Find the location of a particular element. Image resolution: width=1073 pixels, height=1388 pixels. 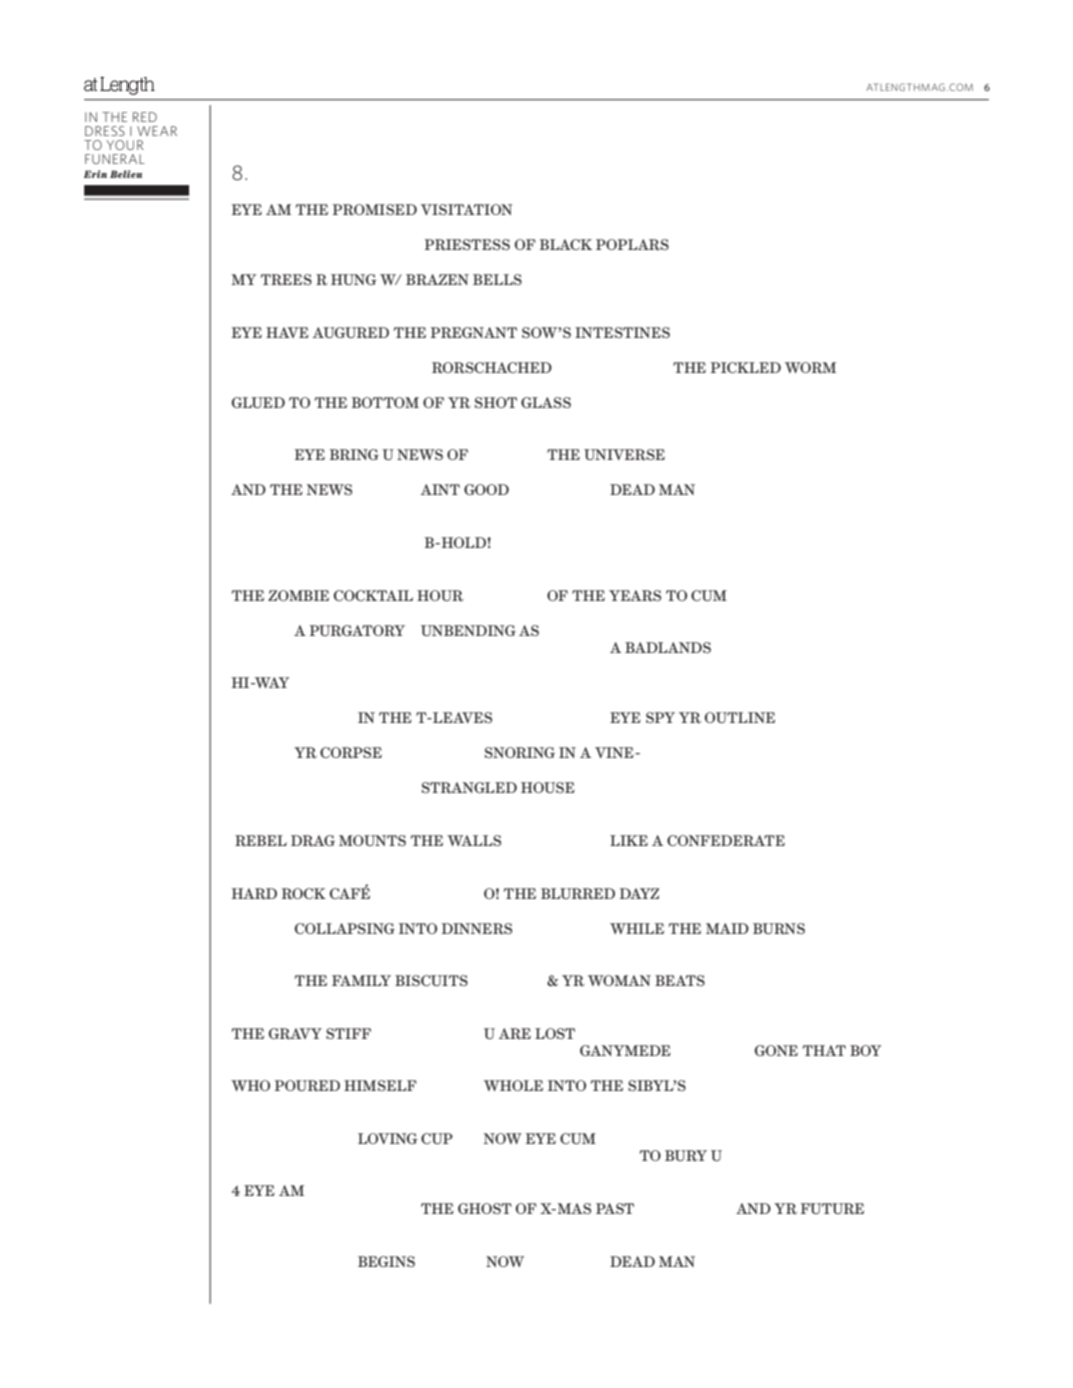

BLURRED is located at coordinates (578, 893).
